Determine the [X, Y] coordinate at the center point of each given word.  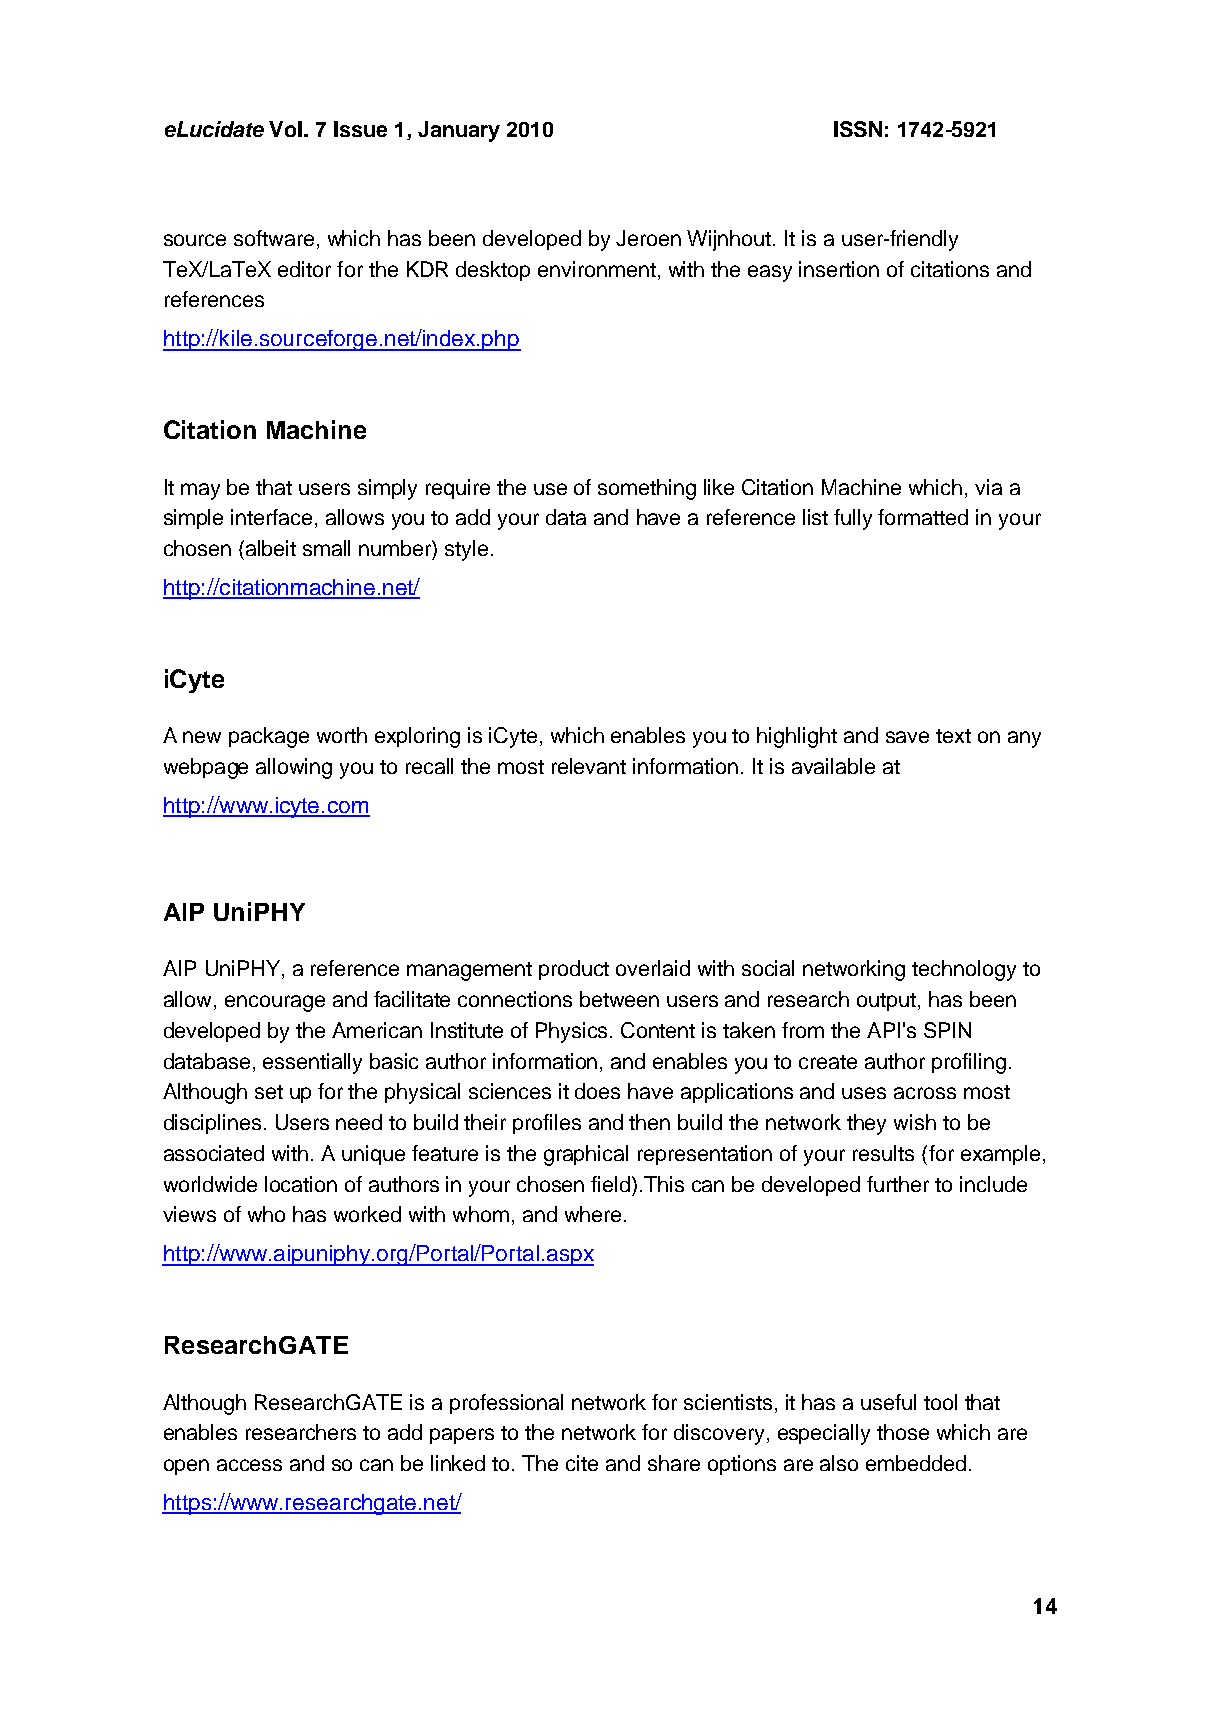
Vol [285, 129]
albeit [271, 548]
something [647, 489]
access [249, 1465]
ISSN [858, 129]
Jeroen [648, 238]
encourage [275, 1003]
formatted [923, 517]
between [619, 999]
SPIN [947, 1030]
